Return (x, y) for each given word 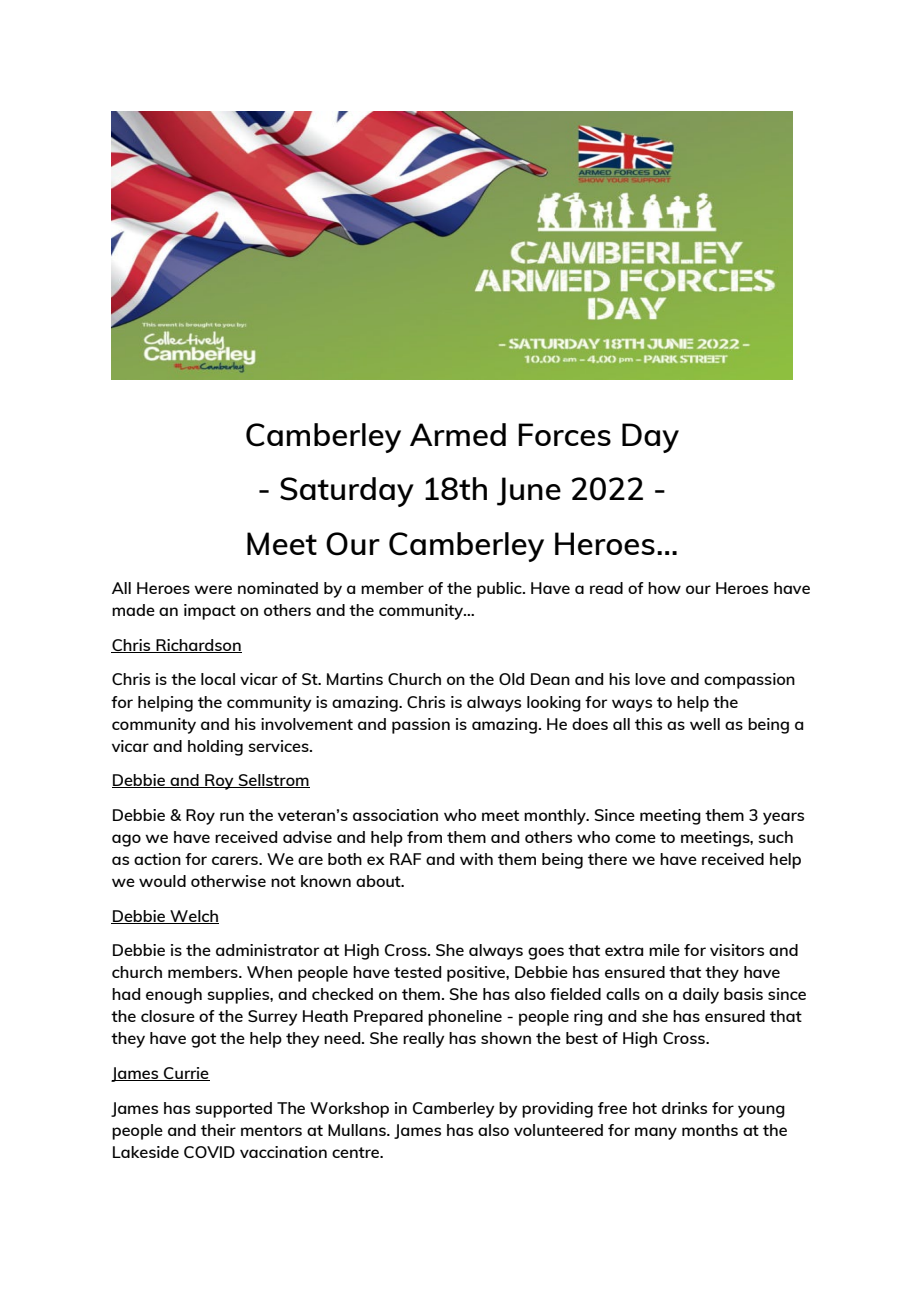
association (395, 815)
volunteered (558, 1130)
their (218, 1130)
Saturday (347, 492)
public (500, 590)
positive (477, 974)
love (650, 679)
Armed (458, 434)
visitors (737, 950)
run (232, 816)
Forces (564, 434)
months (710, 1130)
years (783, 818)
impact (210, 612)
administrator (267, 950)
